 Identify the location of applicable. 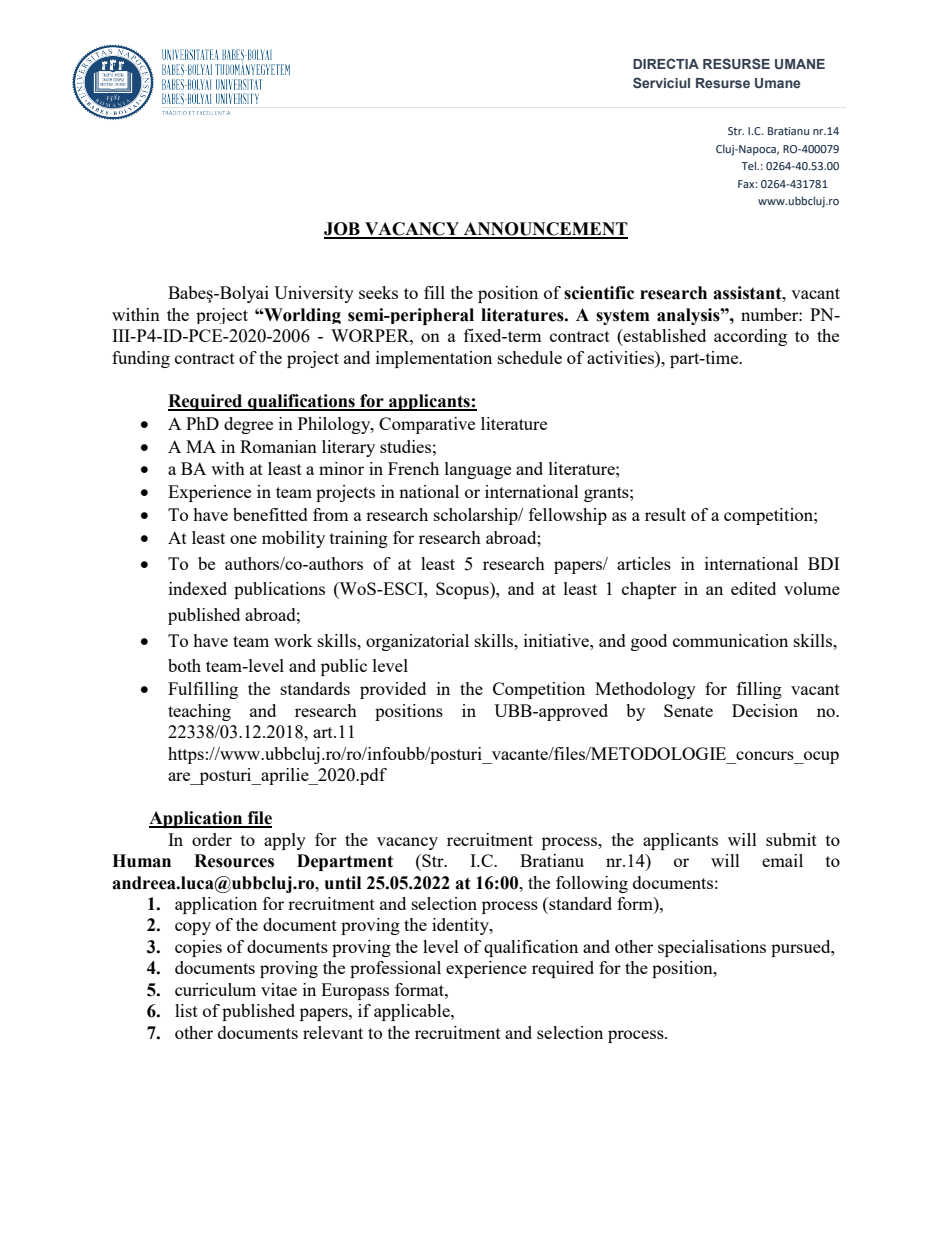
(413, 1012).
